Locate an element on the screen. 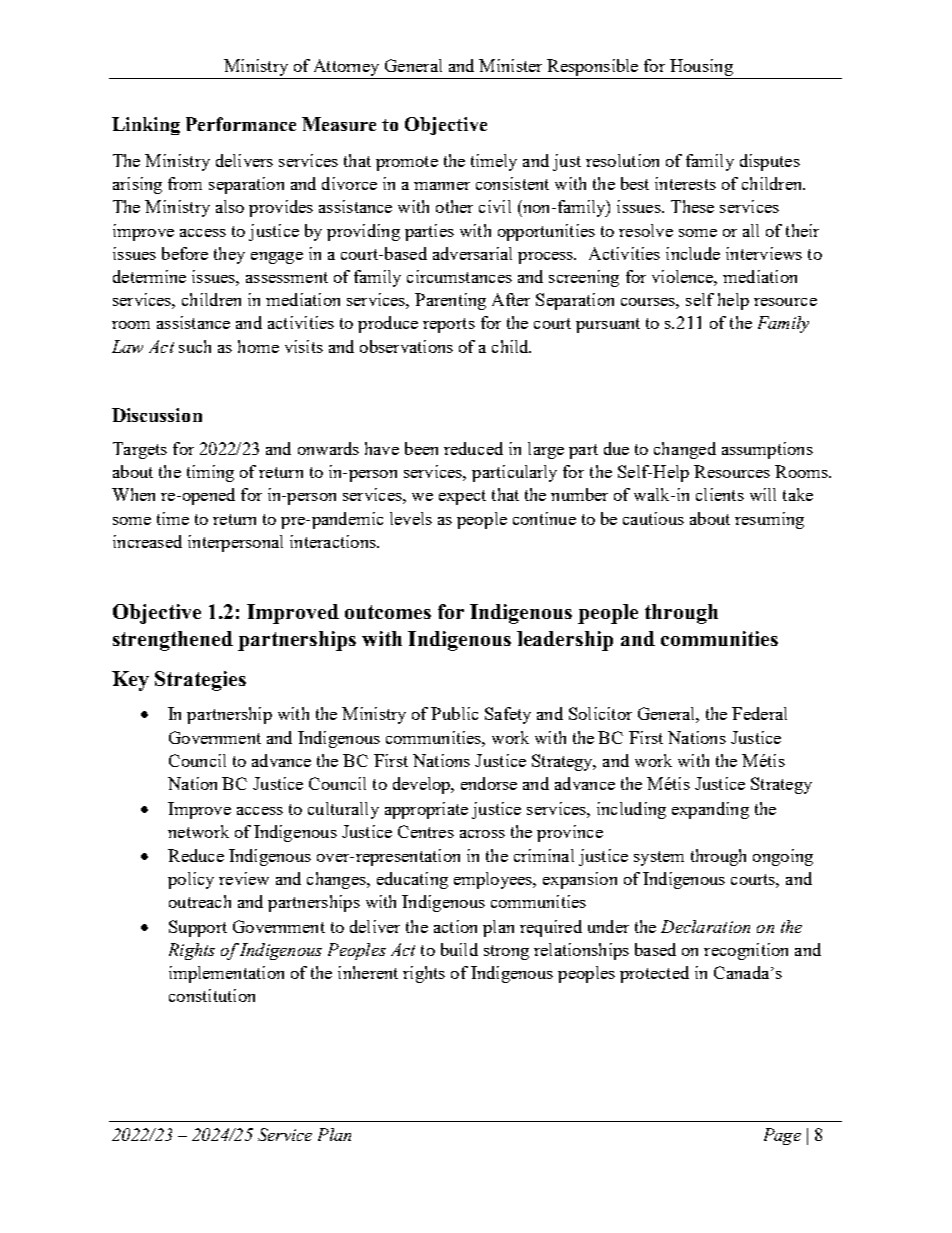 The height and width of the screenshot is (1233, 952). Strategies is located at coordinates (200, 681).
